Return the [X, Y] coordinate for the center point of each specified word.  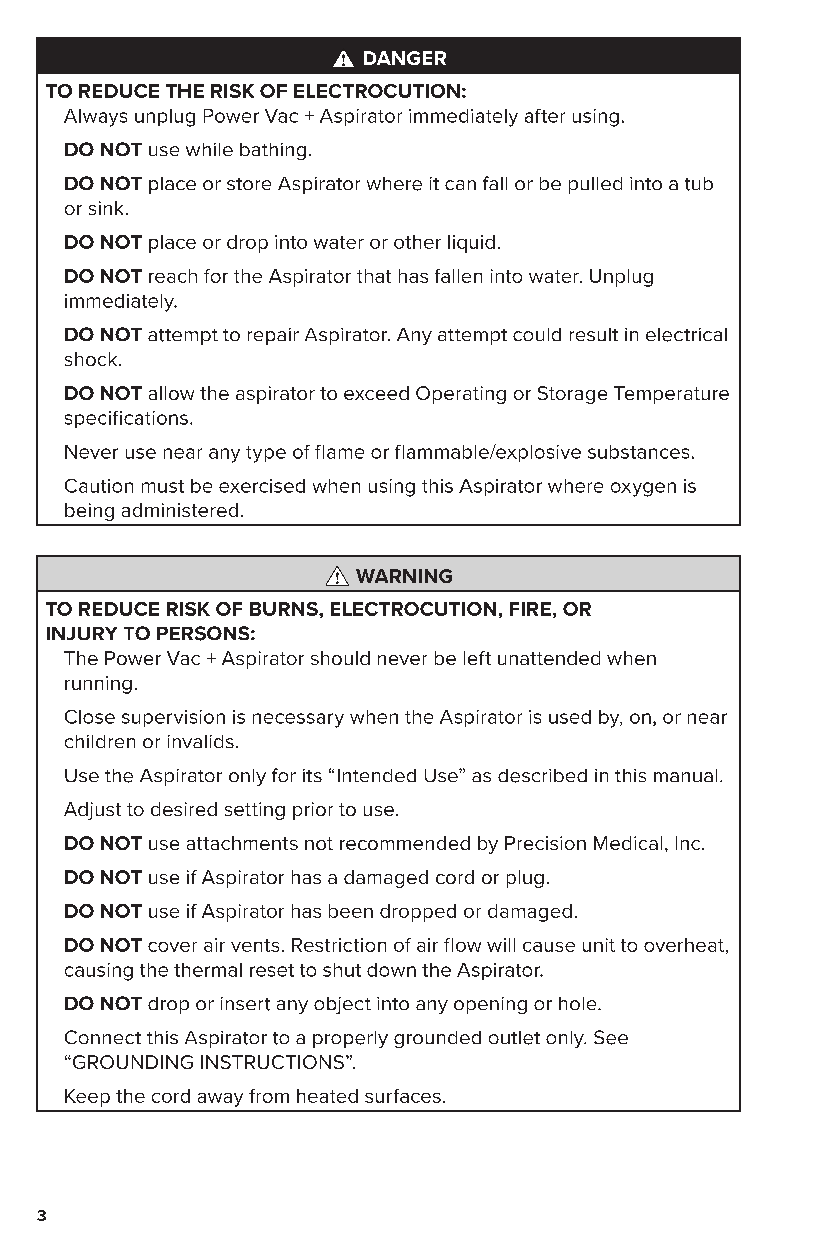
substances [638, 452]
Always [95, 118]
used [570, 717]
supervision [173, 718]
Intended [377, 775]
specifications [126, 419]
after [545, 116]
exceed [376, 393]
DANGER [405, 58]
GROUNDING [131, 1062]
